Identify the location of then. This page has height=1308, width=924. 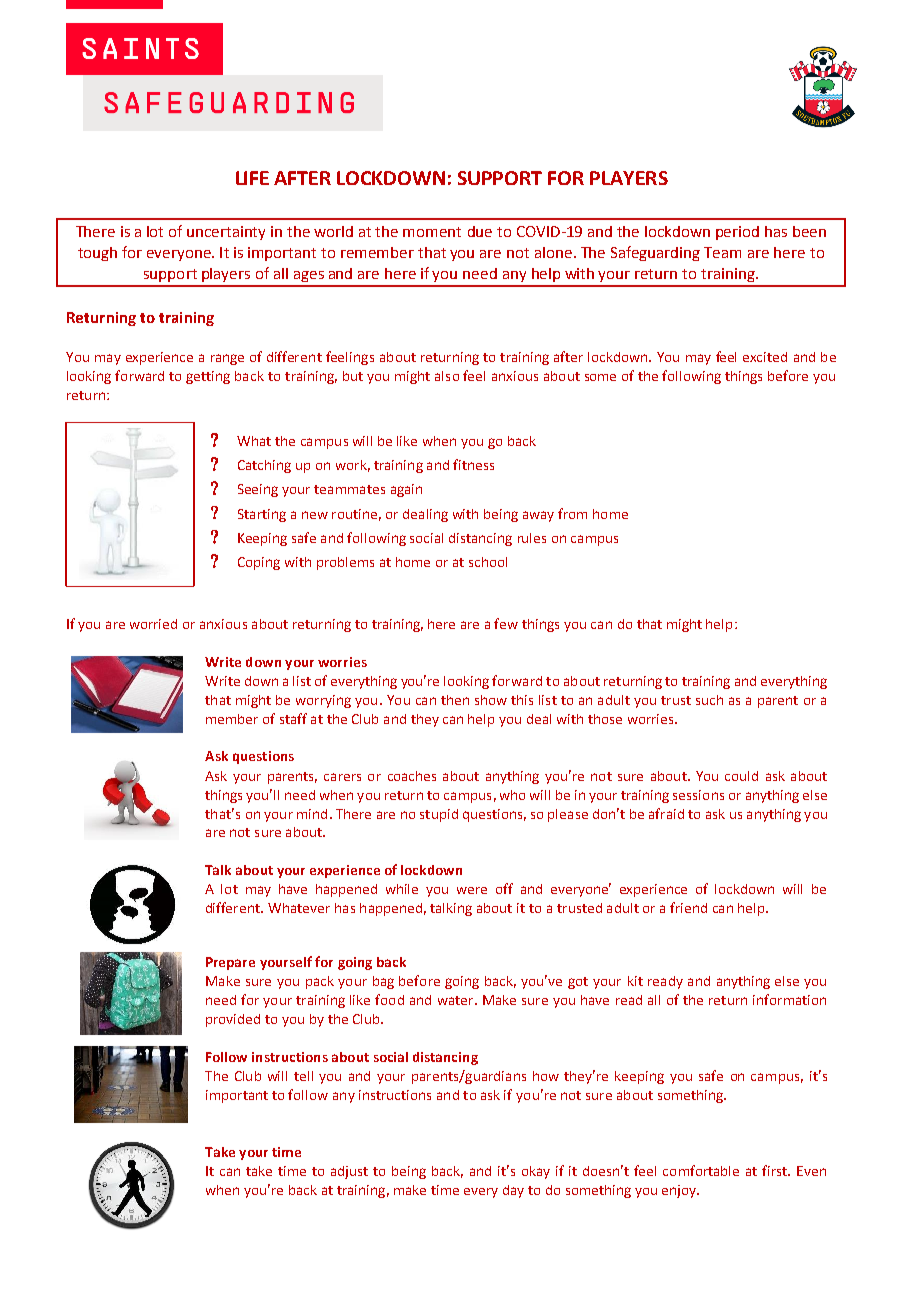
(455, 700).
